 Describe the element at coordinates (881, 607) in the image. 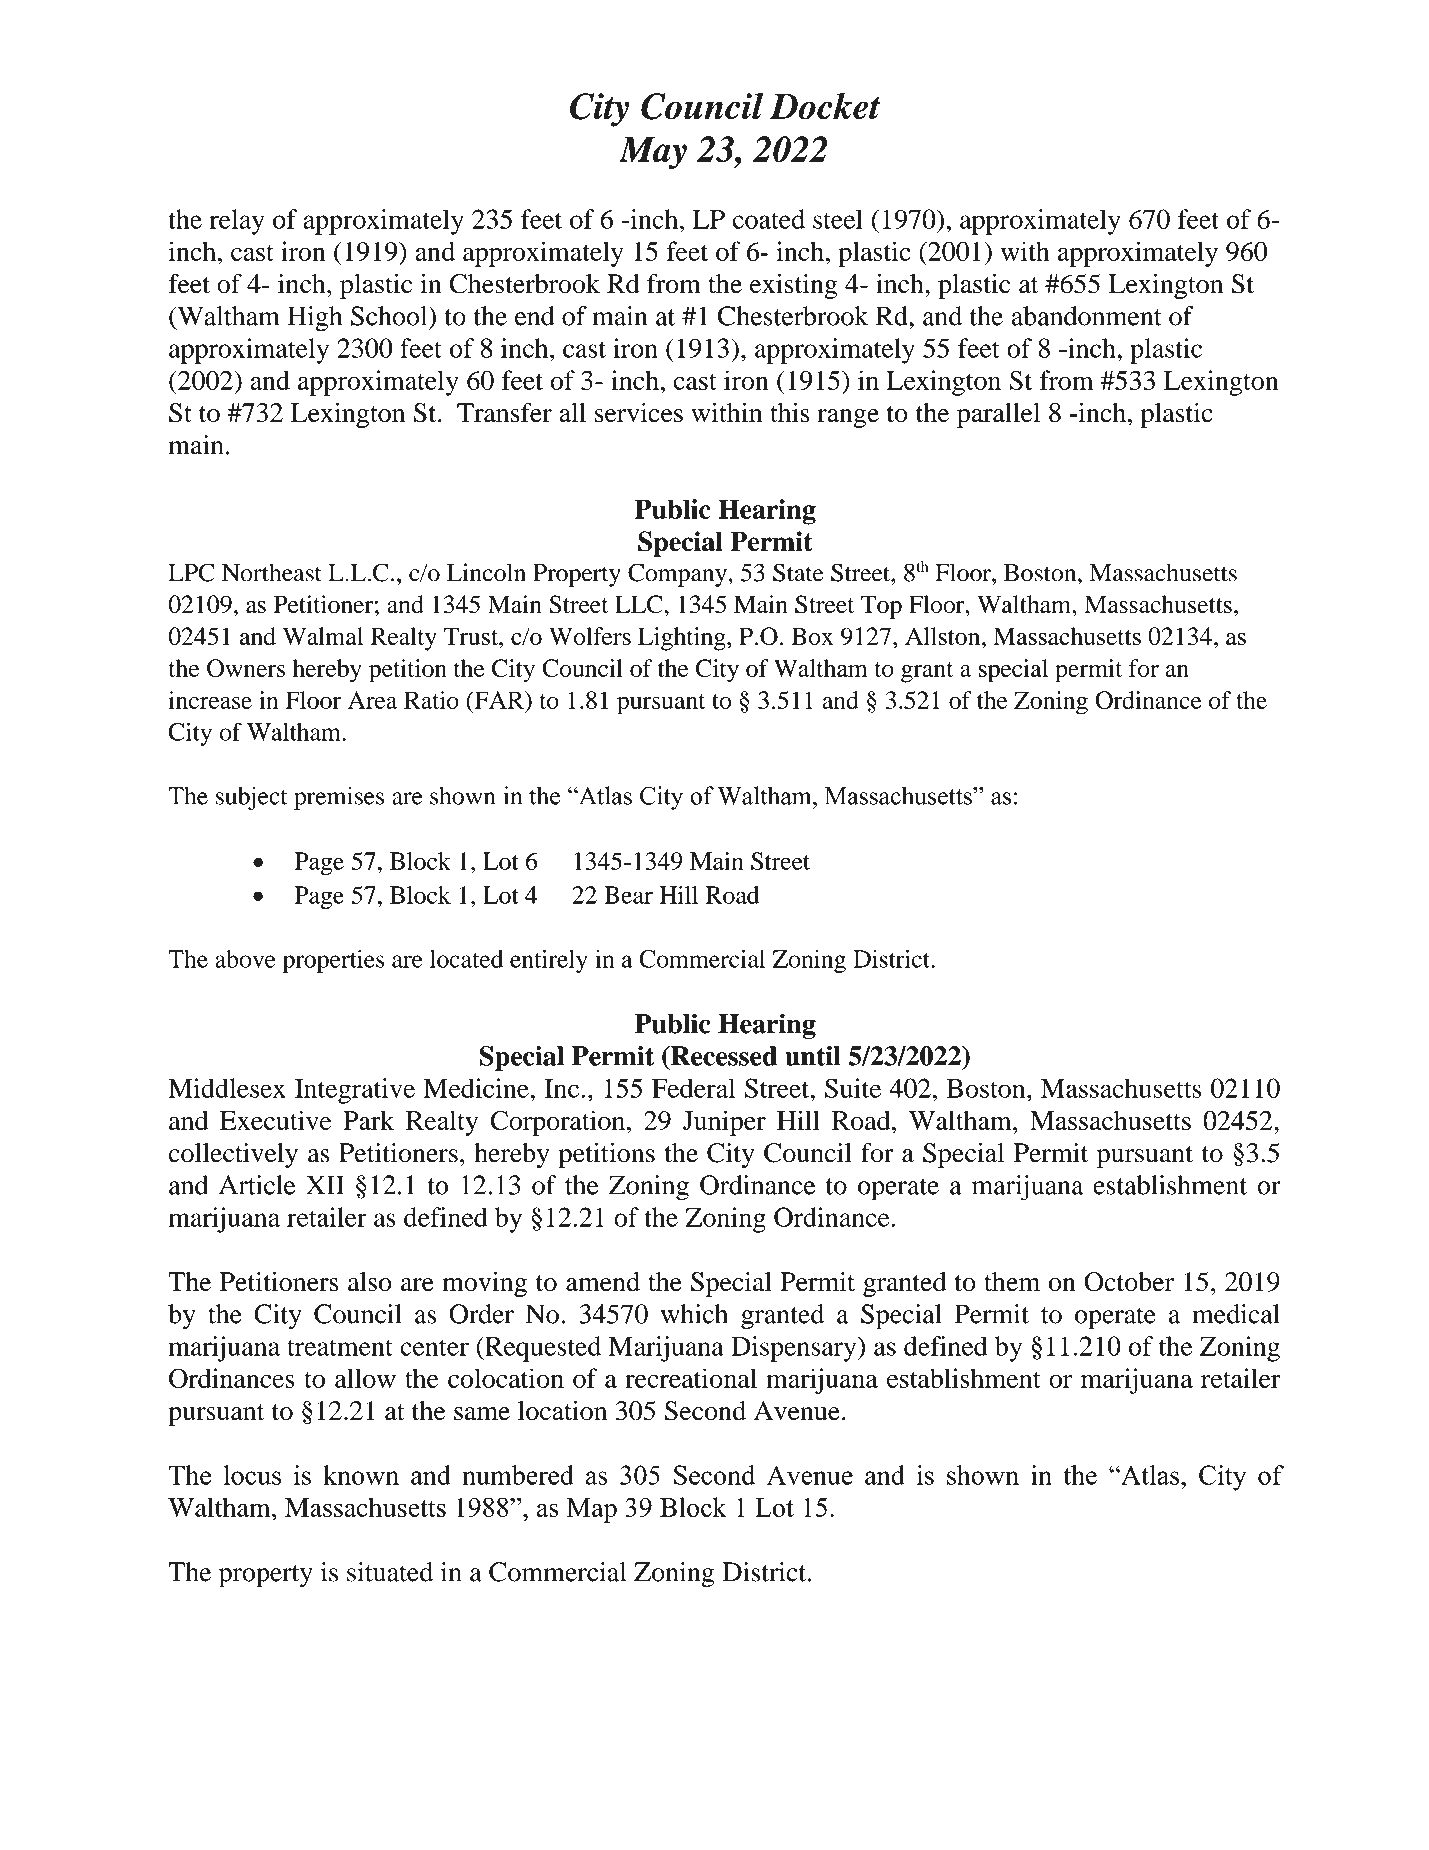

I see `Top` at that location.
